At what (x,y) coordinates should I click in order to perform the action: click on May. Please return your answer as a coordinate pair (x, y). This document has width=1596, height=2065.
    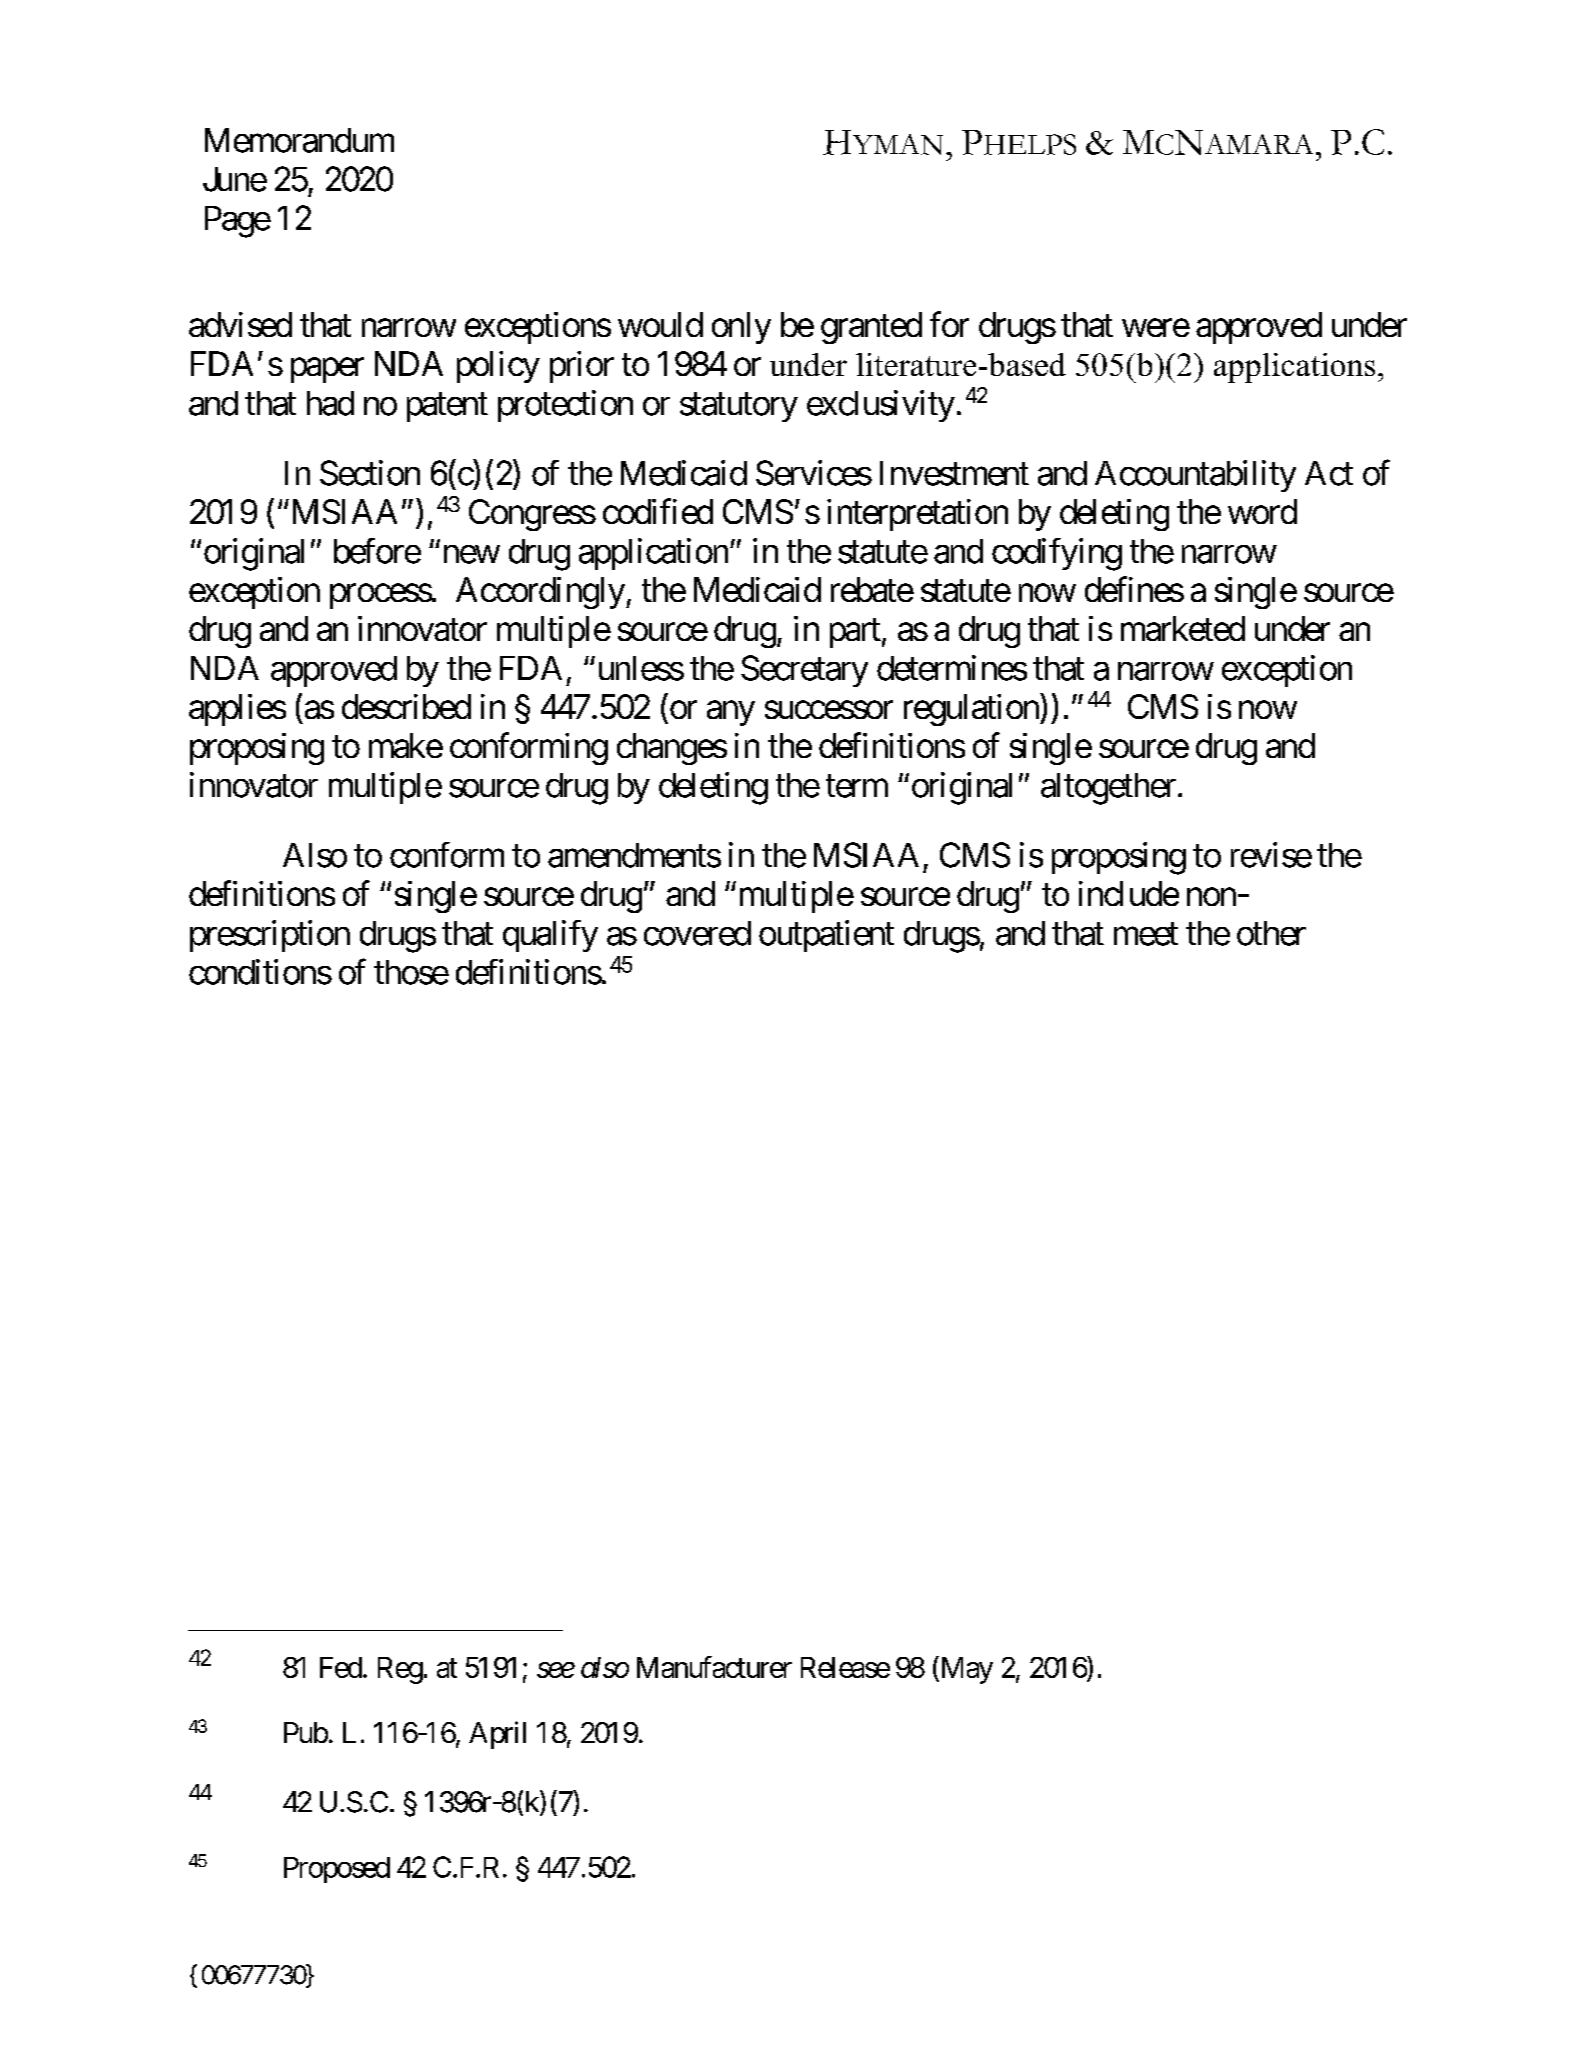
    Looking at the image, I should click on (965, 1670).
